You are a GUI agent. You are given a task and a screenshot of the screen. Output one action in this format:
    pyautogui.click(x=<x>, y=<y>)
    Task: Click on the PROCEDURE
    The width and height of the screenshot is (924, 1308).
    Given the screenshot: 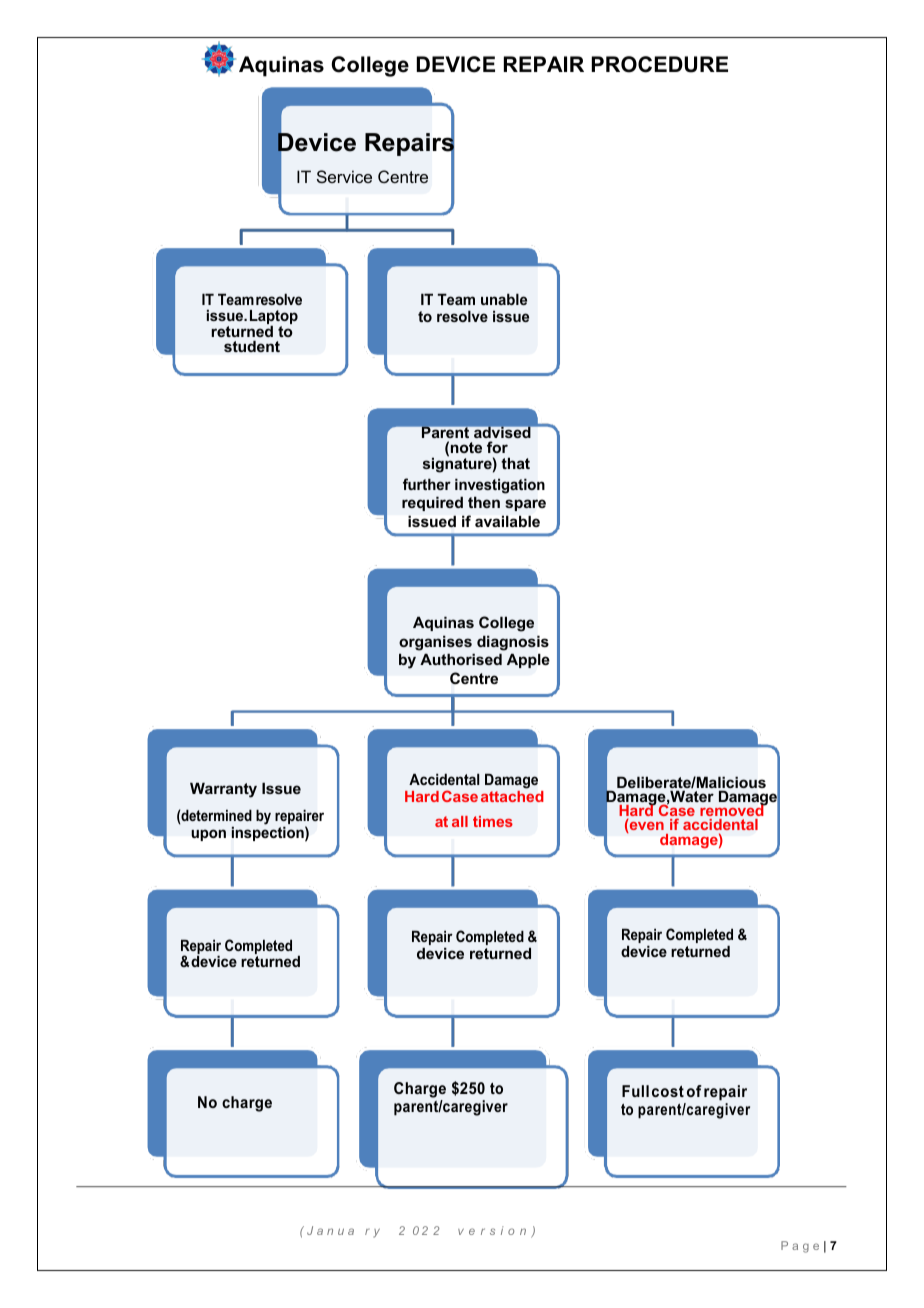 What is the action you would take?
    pyautogui.click(x=660, y=64)
